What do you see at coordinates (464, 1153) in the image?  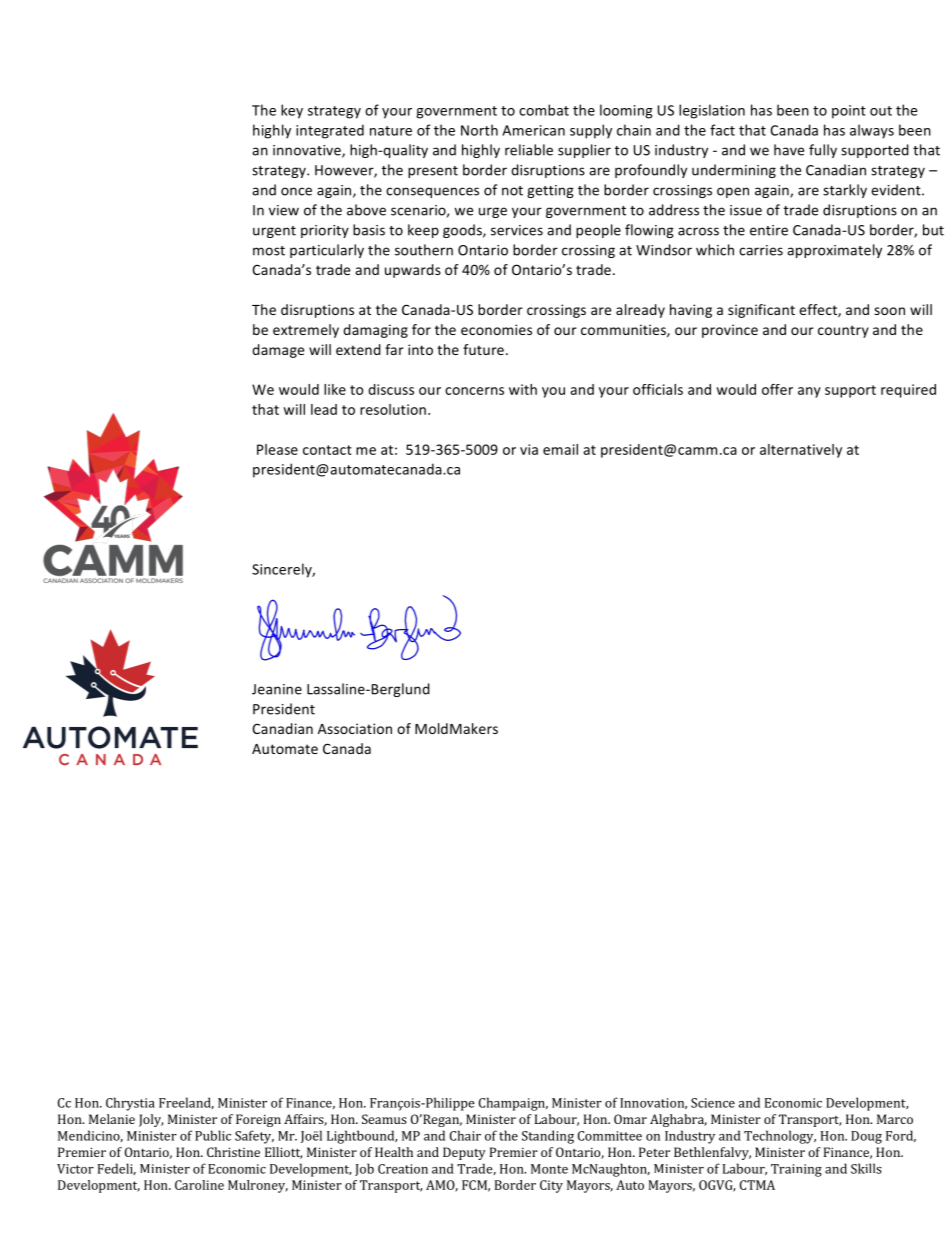 I see `Deputy` at bounding box center [464, 1153].
